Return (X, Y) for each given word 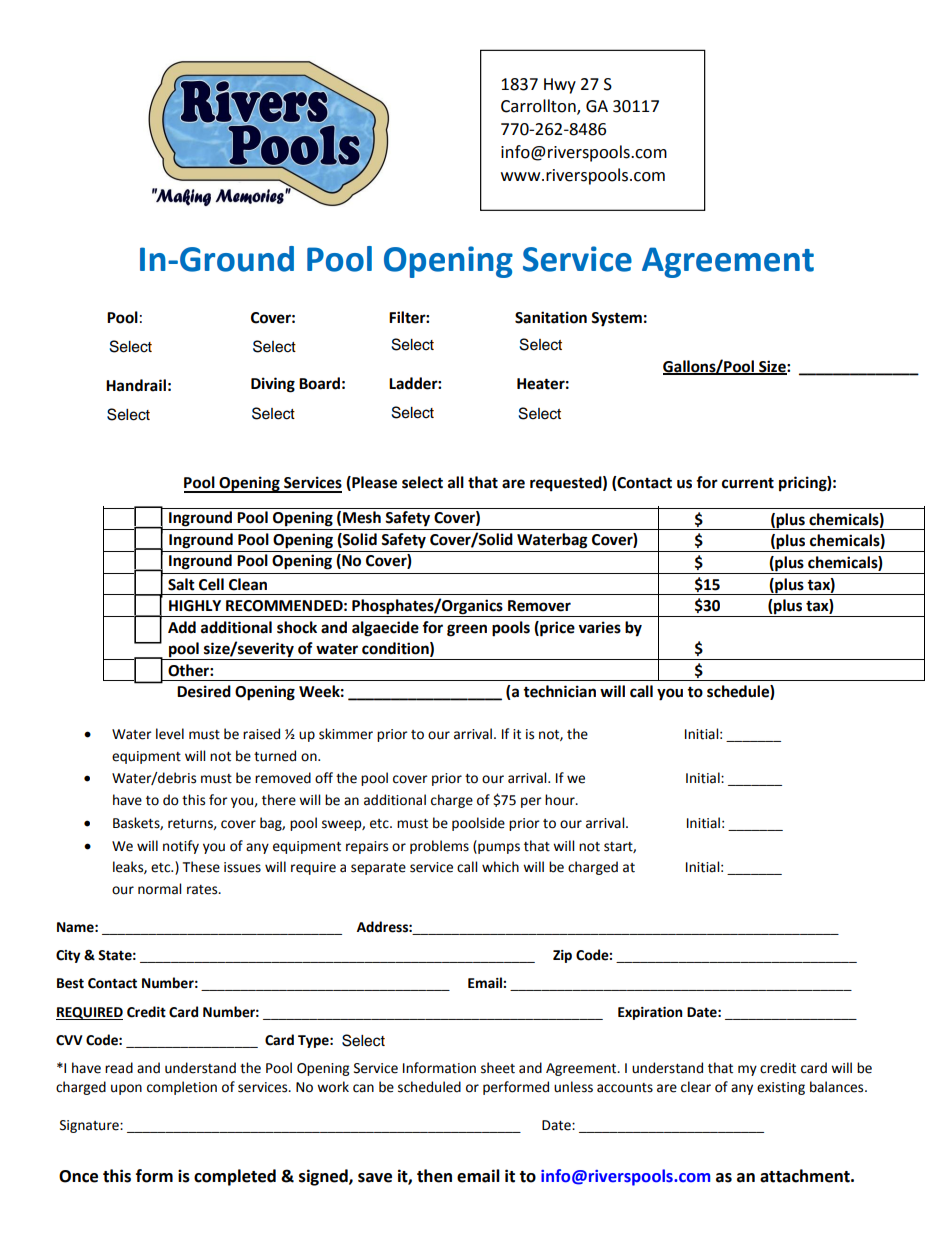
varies (599, 627)
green (467, 630)
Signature (90, 1126)
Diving (273, 385)
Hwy (560, 86)
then (434, 1176)
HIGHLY (195, 606)
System (616, 319)
